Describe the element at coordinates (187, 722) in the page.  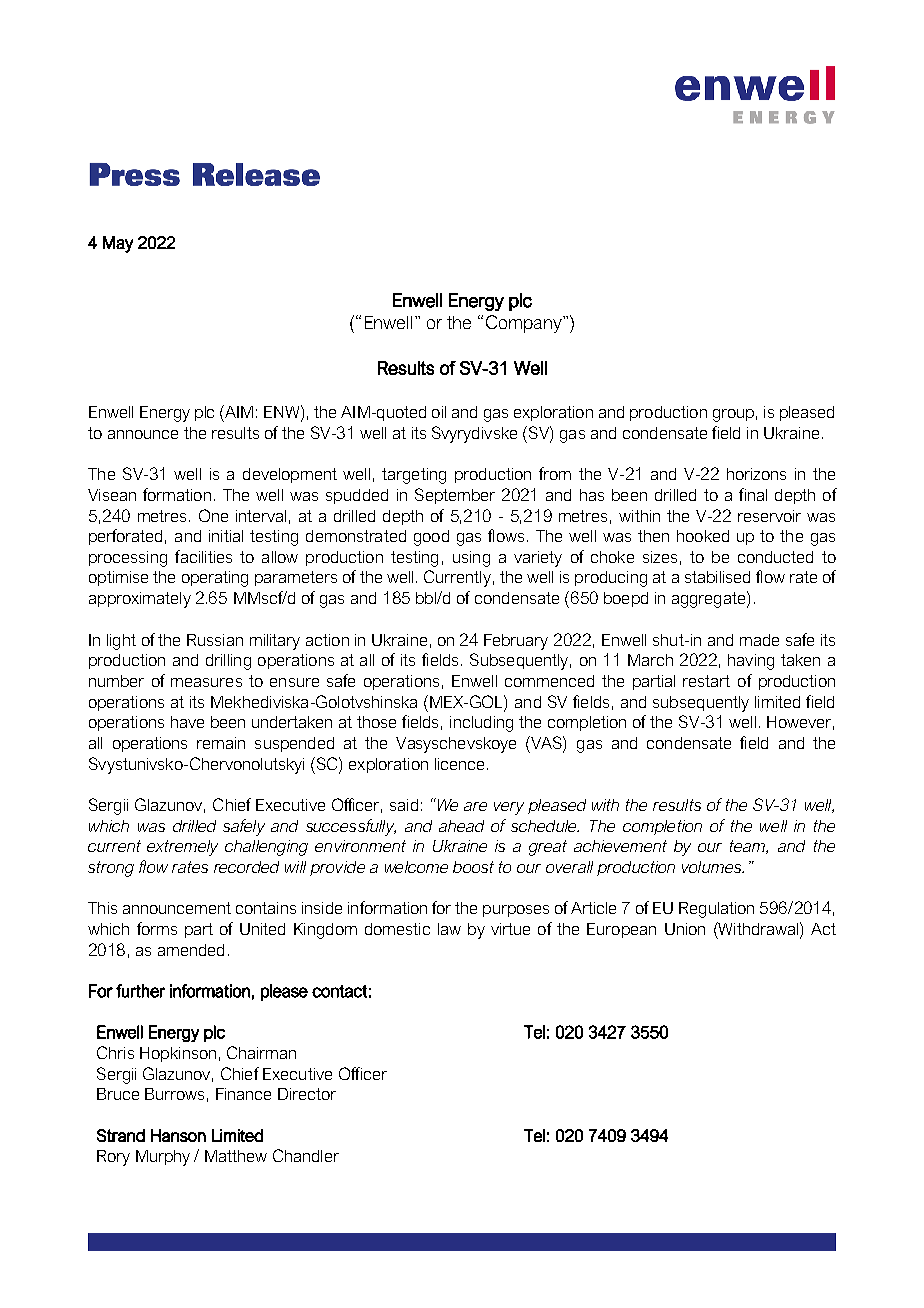
I see `have` at that location.
